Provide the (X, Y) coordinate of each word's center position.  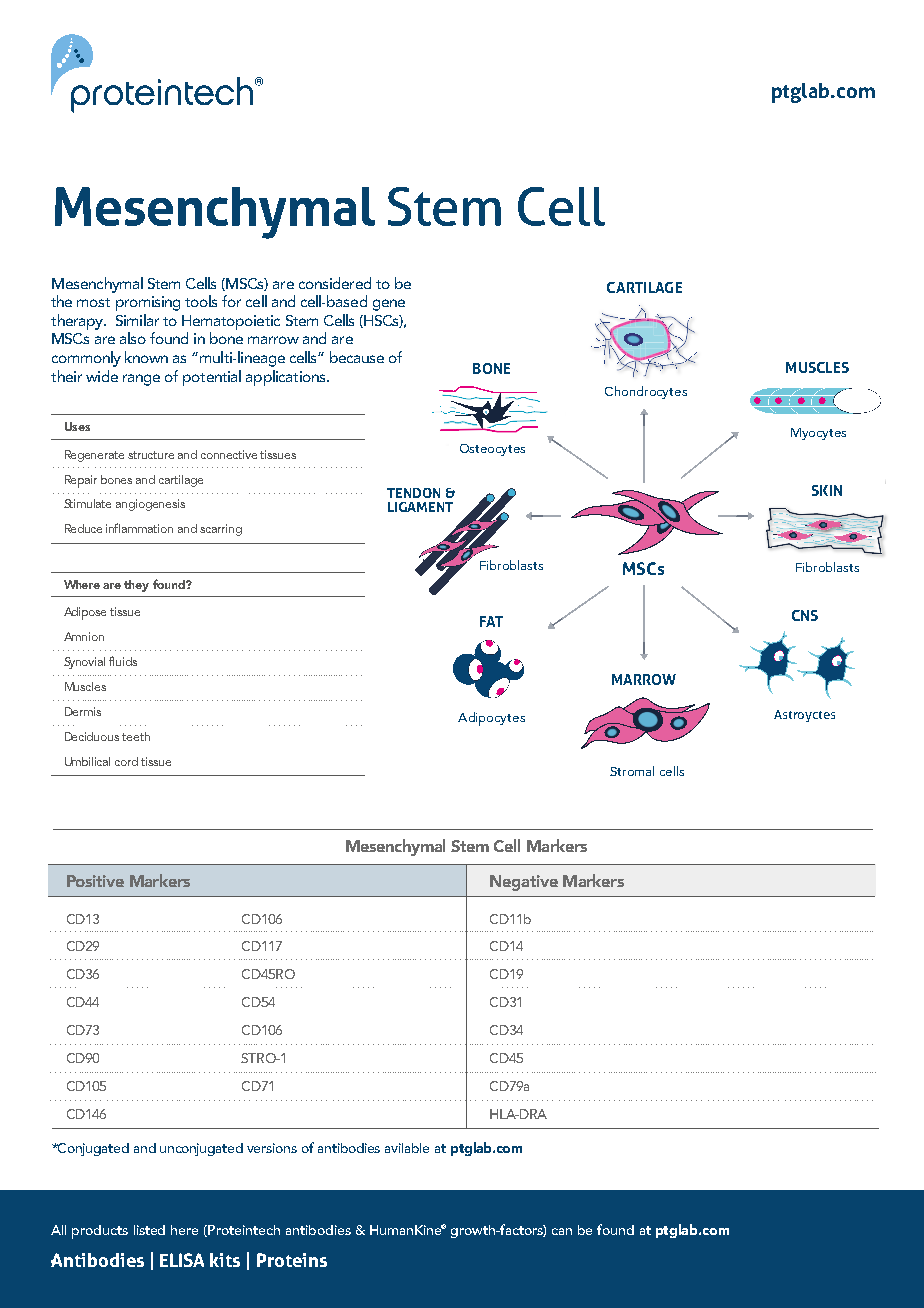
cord (126, 761)
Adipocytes (491, 719)
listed (149, 1230)
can (562, 1231)
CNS (805, 615)
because (357, 357)
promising (148, 303)
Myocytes (818, 434)
